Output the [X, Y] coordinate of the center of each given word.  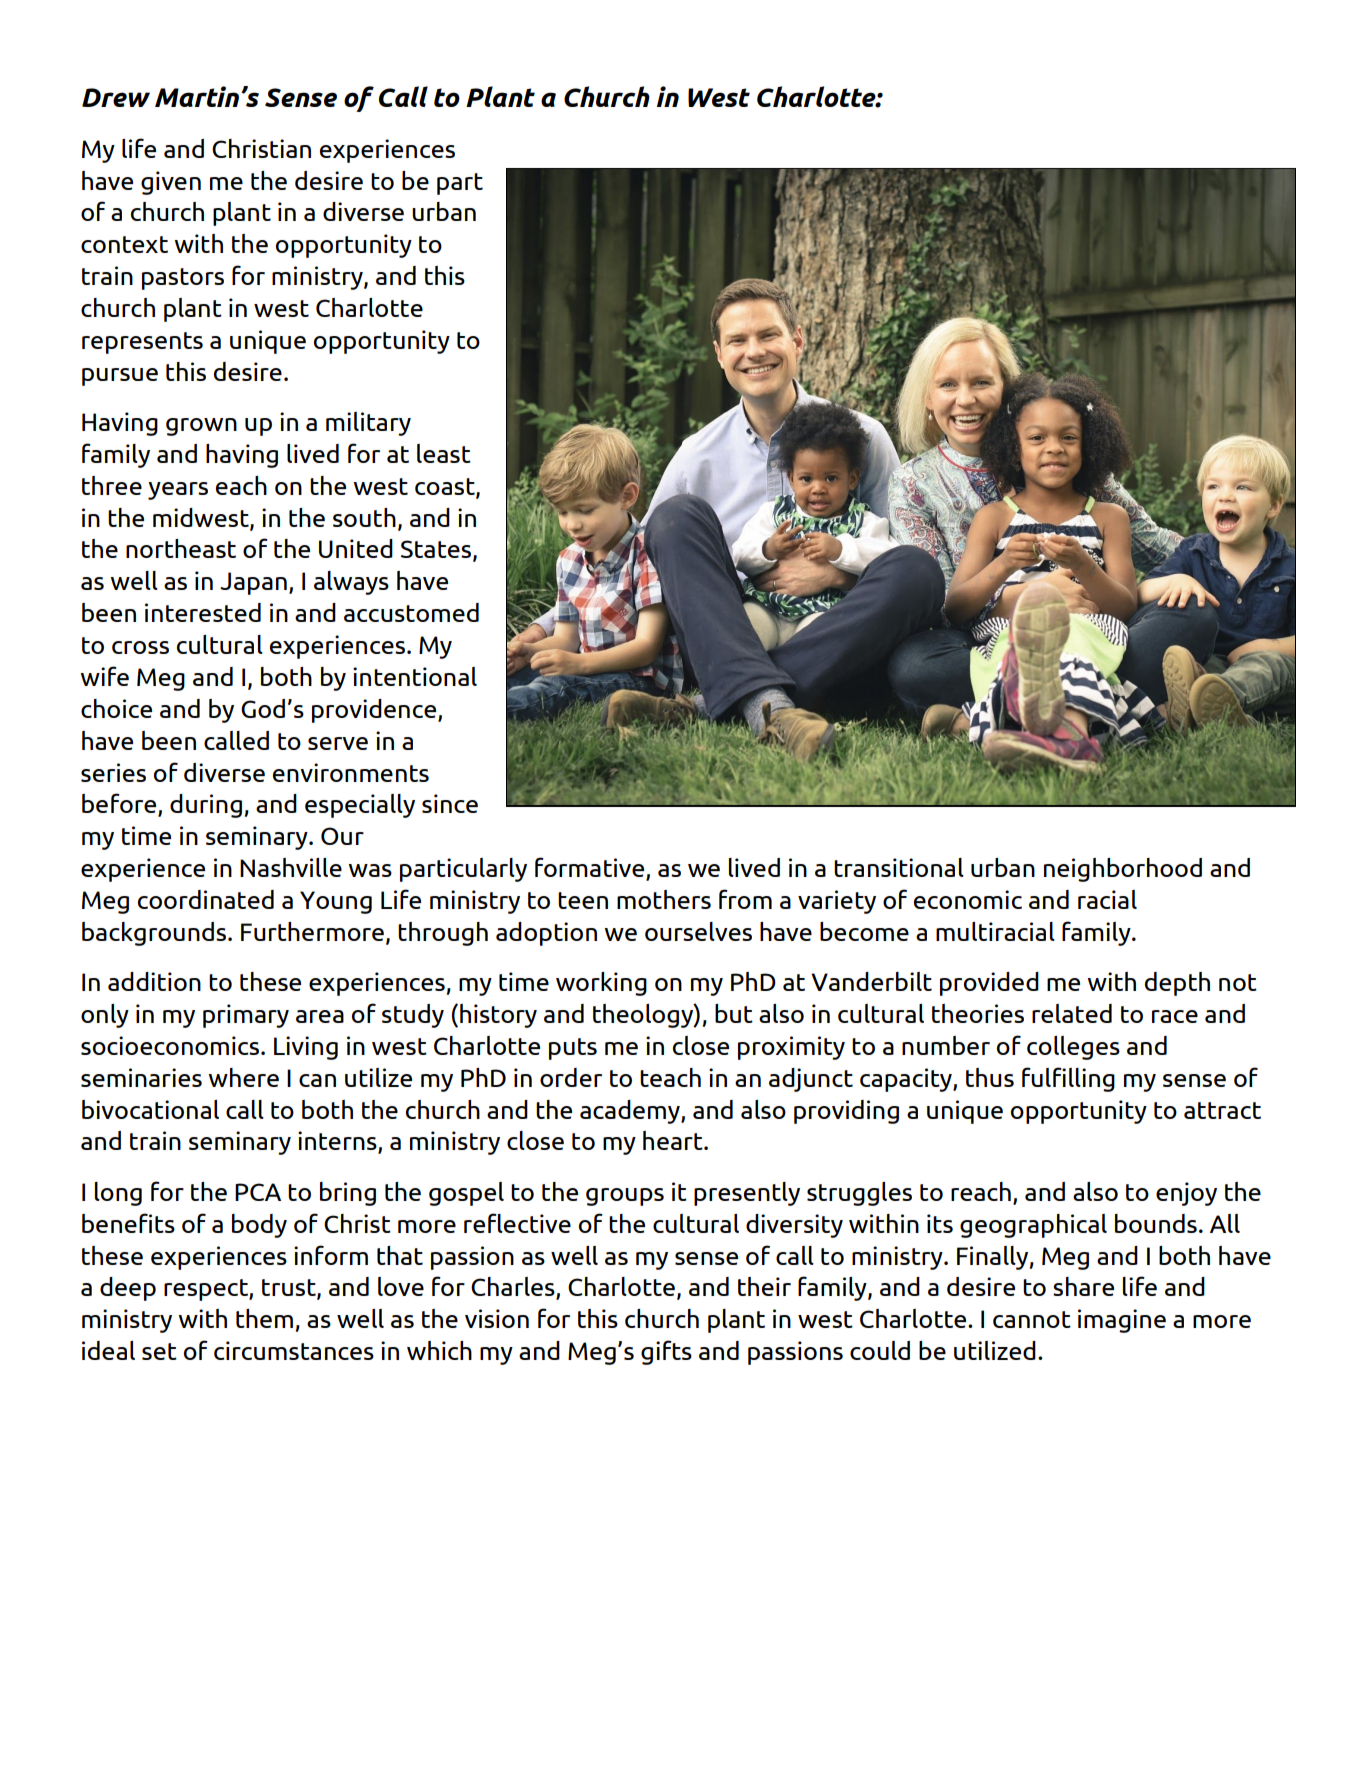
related [1072, 1013]
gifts [666, 1352]
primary [246, 1016]
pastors [183, 279]
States [437, 550]
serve [338, 743]
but [734, 1013]
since [450, 803]
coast [446, 488]
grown [201, 427]
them [264, 1318]
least [444, 453]
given [171, 183]
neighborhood [1123, 870]
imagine [1122, 1321]
